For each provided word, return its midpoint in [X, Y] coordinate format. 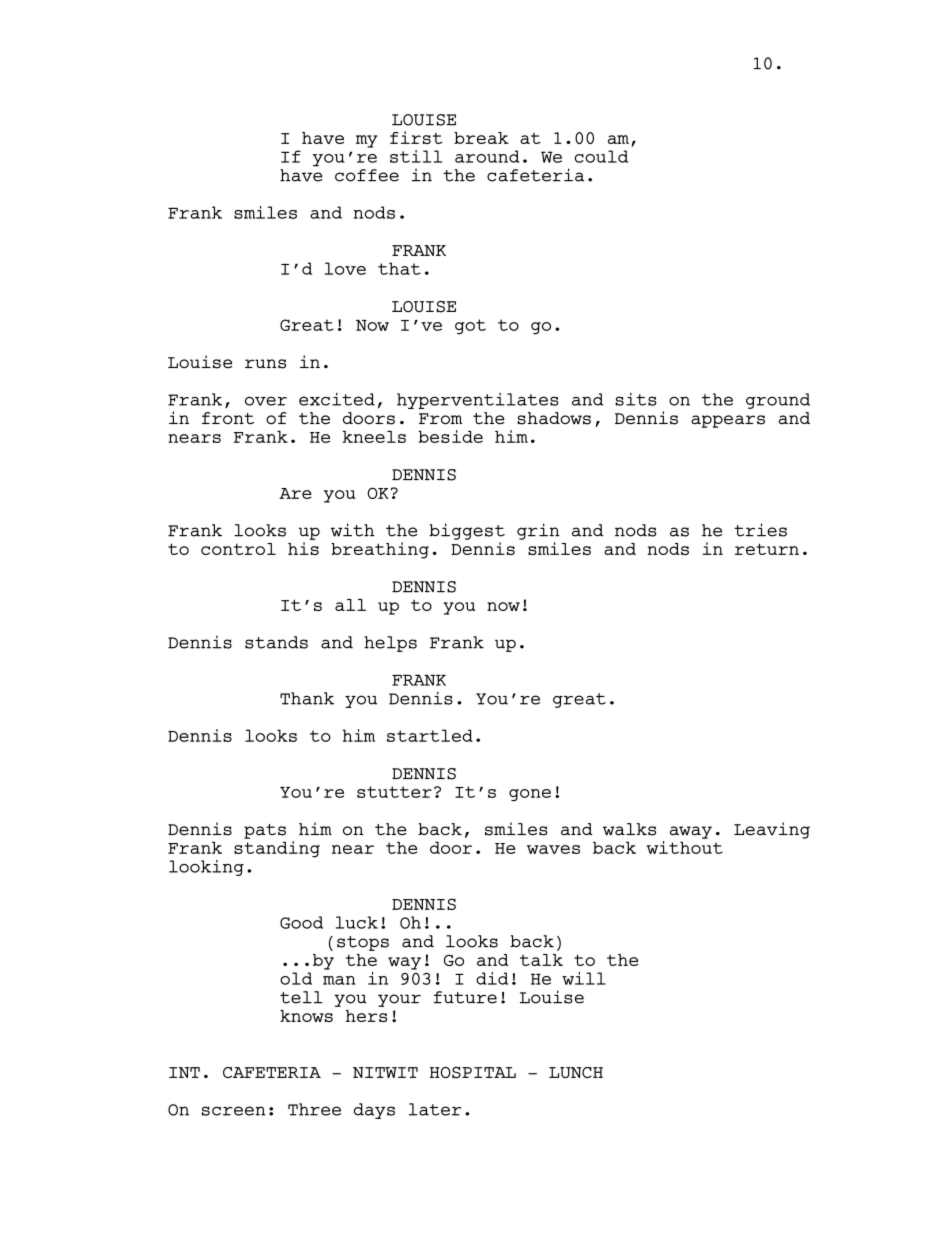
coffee [367, 175]
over [266, 401]
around [487, 156]
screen [234, 1111]
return [767, 549]
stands [276, 642]
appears [728, 421]
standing [277, 849]
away [691, 832]
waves [553, 849]
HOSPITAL [473, 1073]
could [601, 156]
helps [390, 644]
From [440, 419]
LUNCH [576, 1072]
